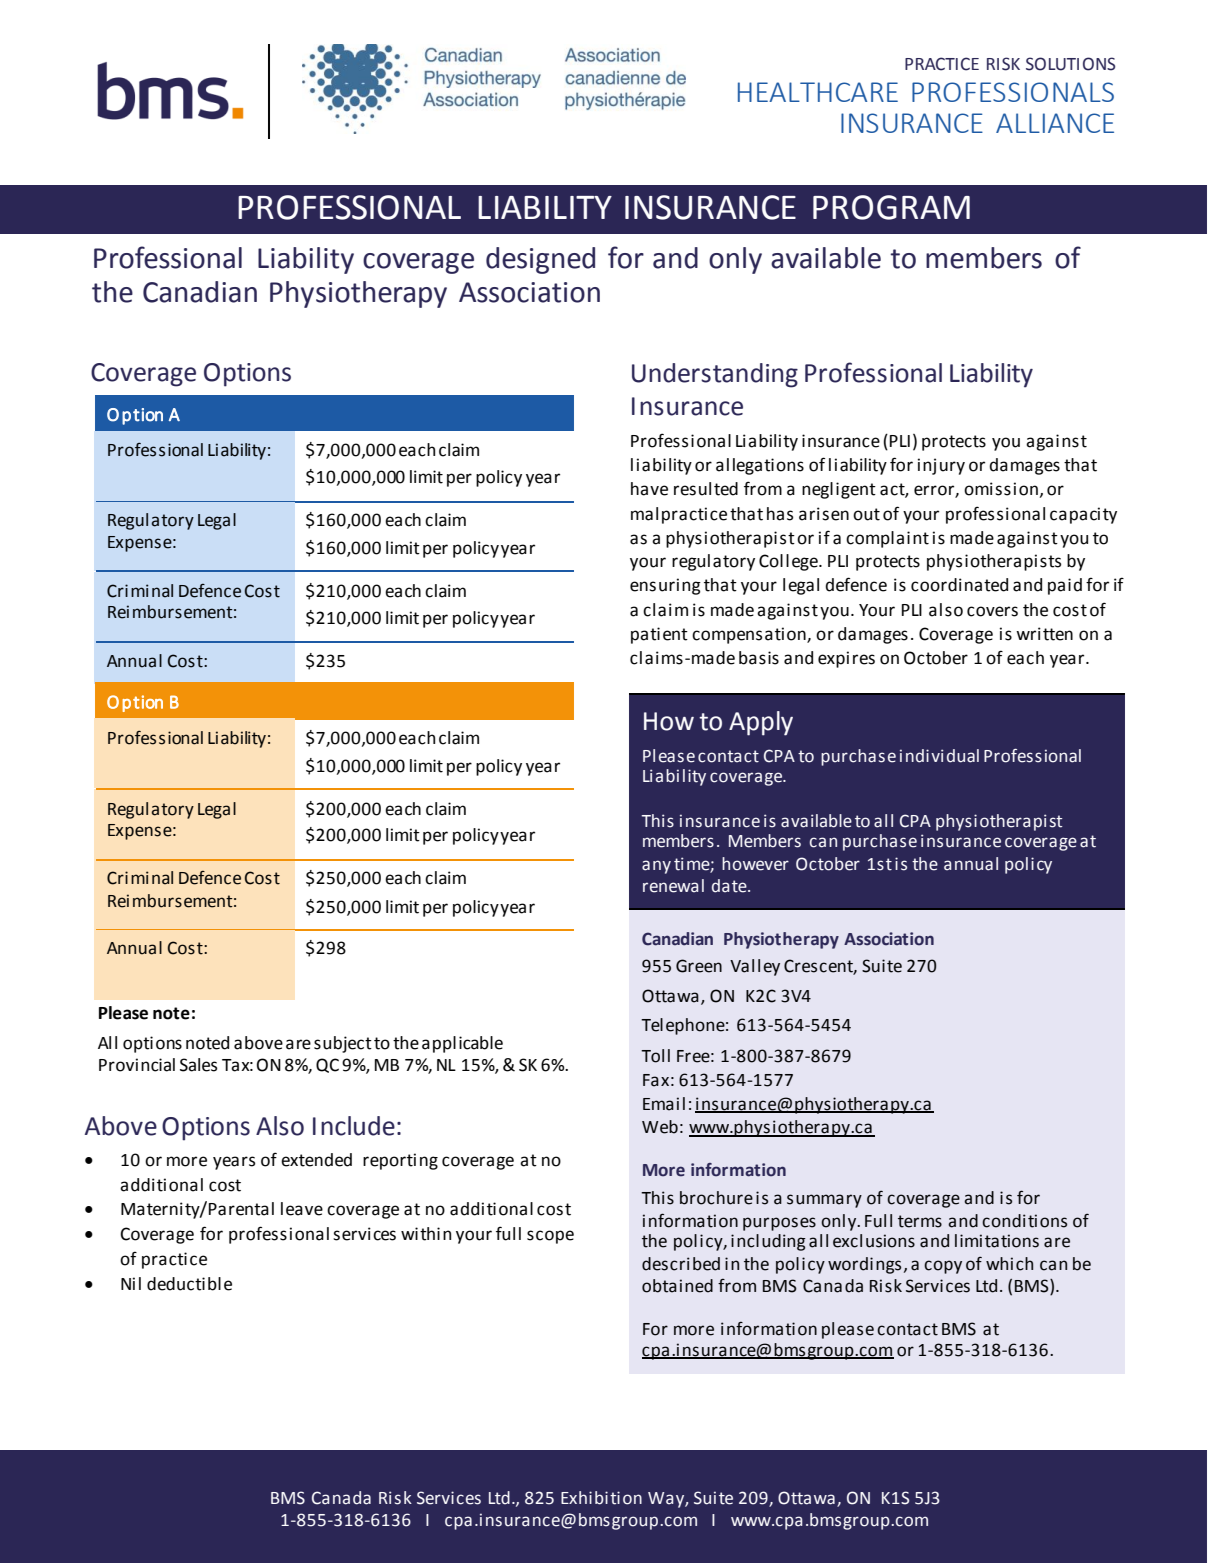  What do you see at coordinates (818, 92) in the screenshot?
I see `HEALTHCARE` at bounding box center [818, 92].
